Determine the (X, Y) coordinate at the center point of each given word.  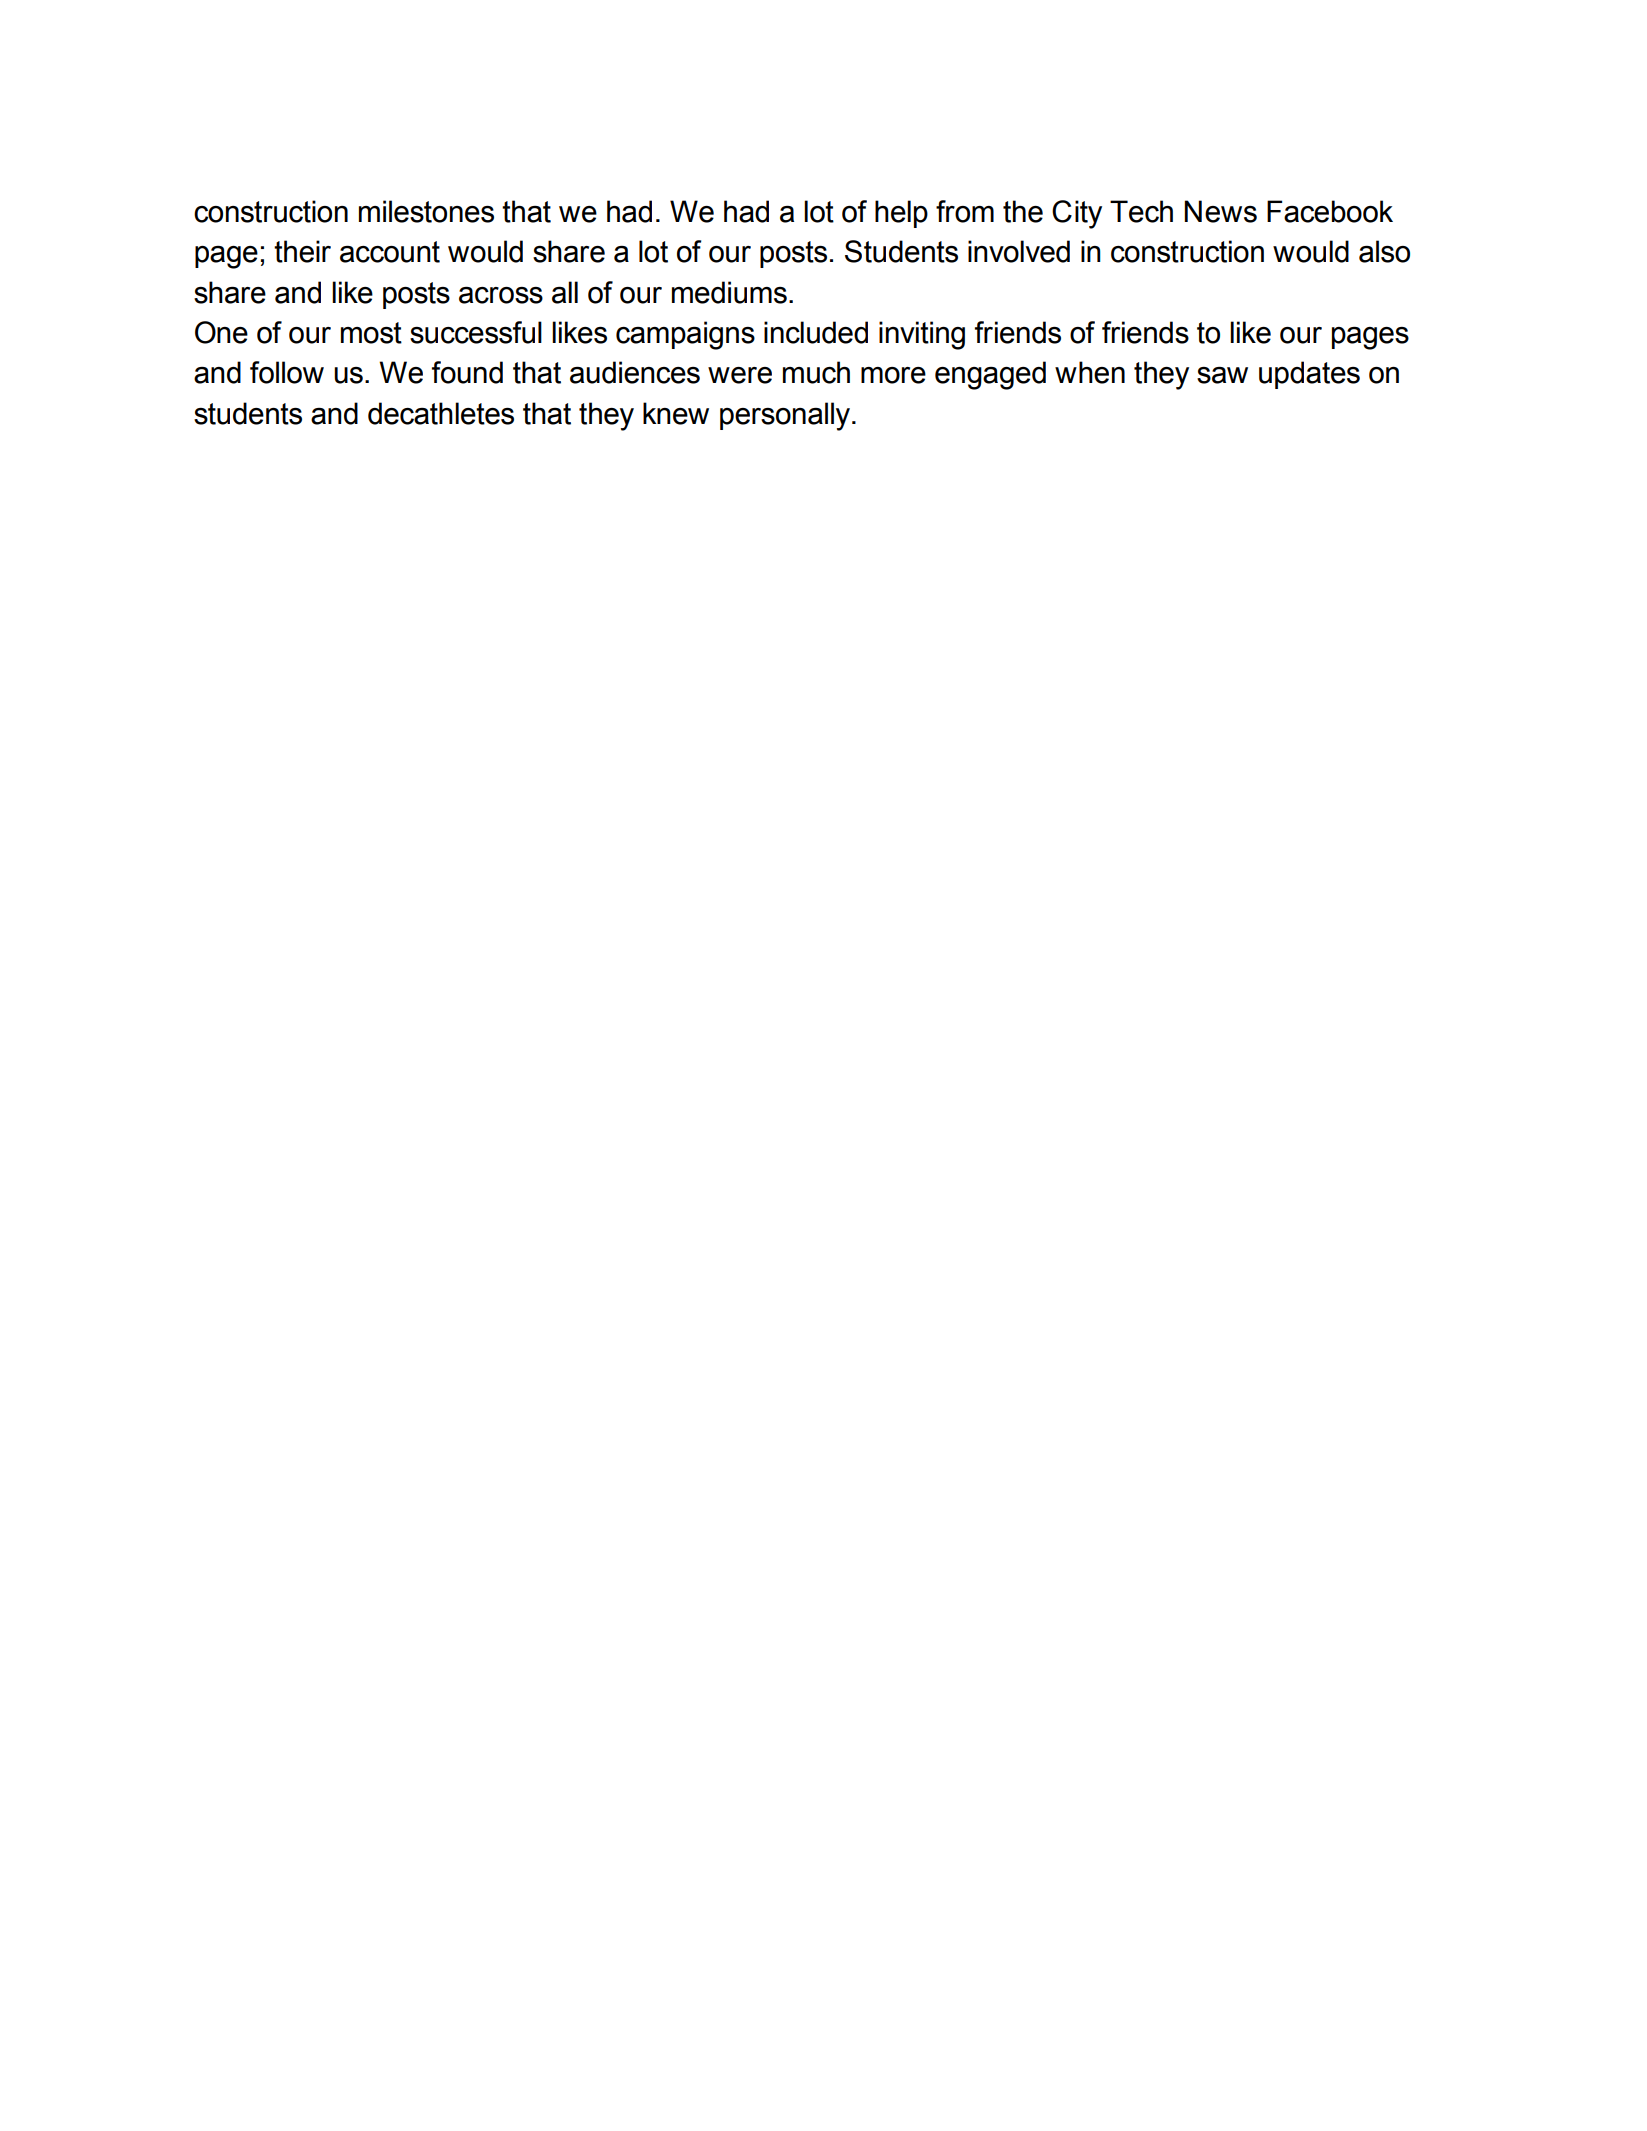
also (1384, 251)
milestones (426, 211)
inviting (922, 335)
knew (676, 413)
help (901, 214)
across (501, 295)
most (371, 333)
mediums (729, 292)
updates (1309, 375)
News (1220, 211)
